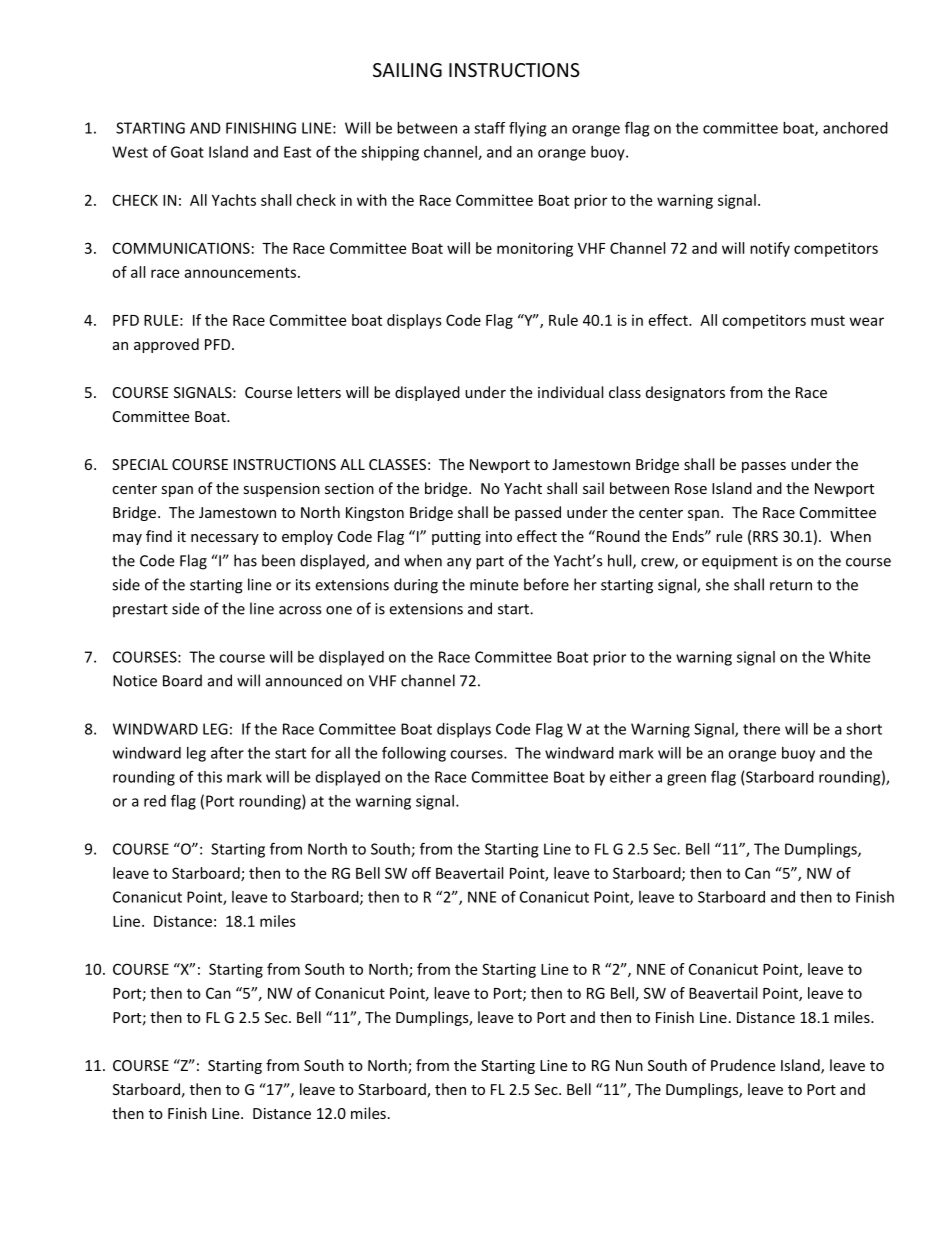 The width and height of the document is (952, 1233). I want to click on Goat, so click(187, 152).
